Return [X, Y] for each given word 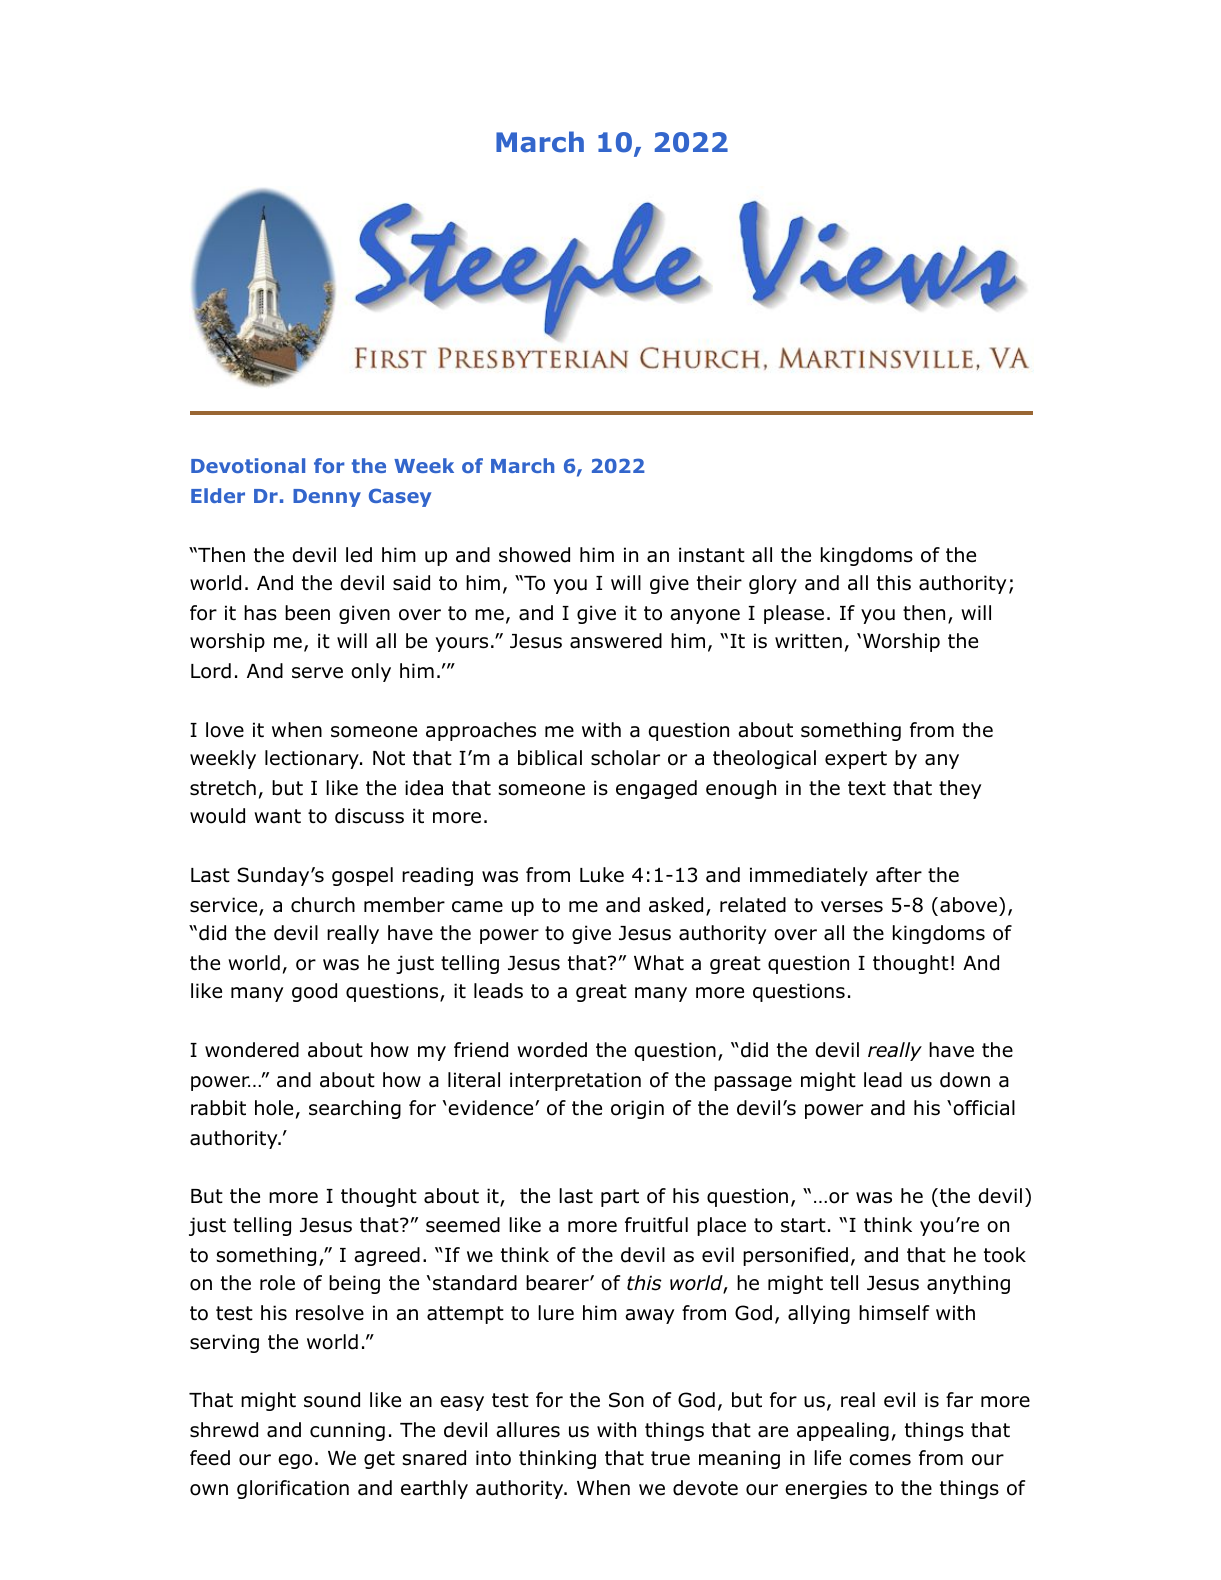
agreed [387, 1256]
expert [856, 760]
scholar [625, 758]
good [314, 992]
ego [295, 1461]
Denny [327, 498]
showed [534, 555]
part [620, 1198]
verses [852, 907]
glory [773, 584]
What [659, 963]
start [803, 1225]
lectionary [313, 759]
